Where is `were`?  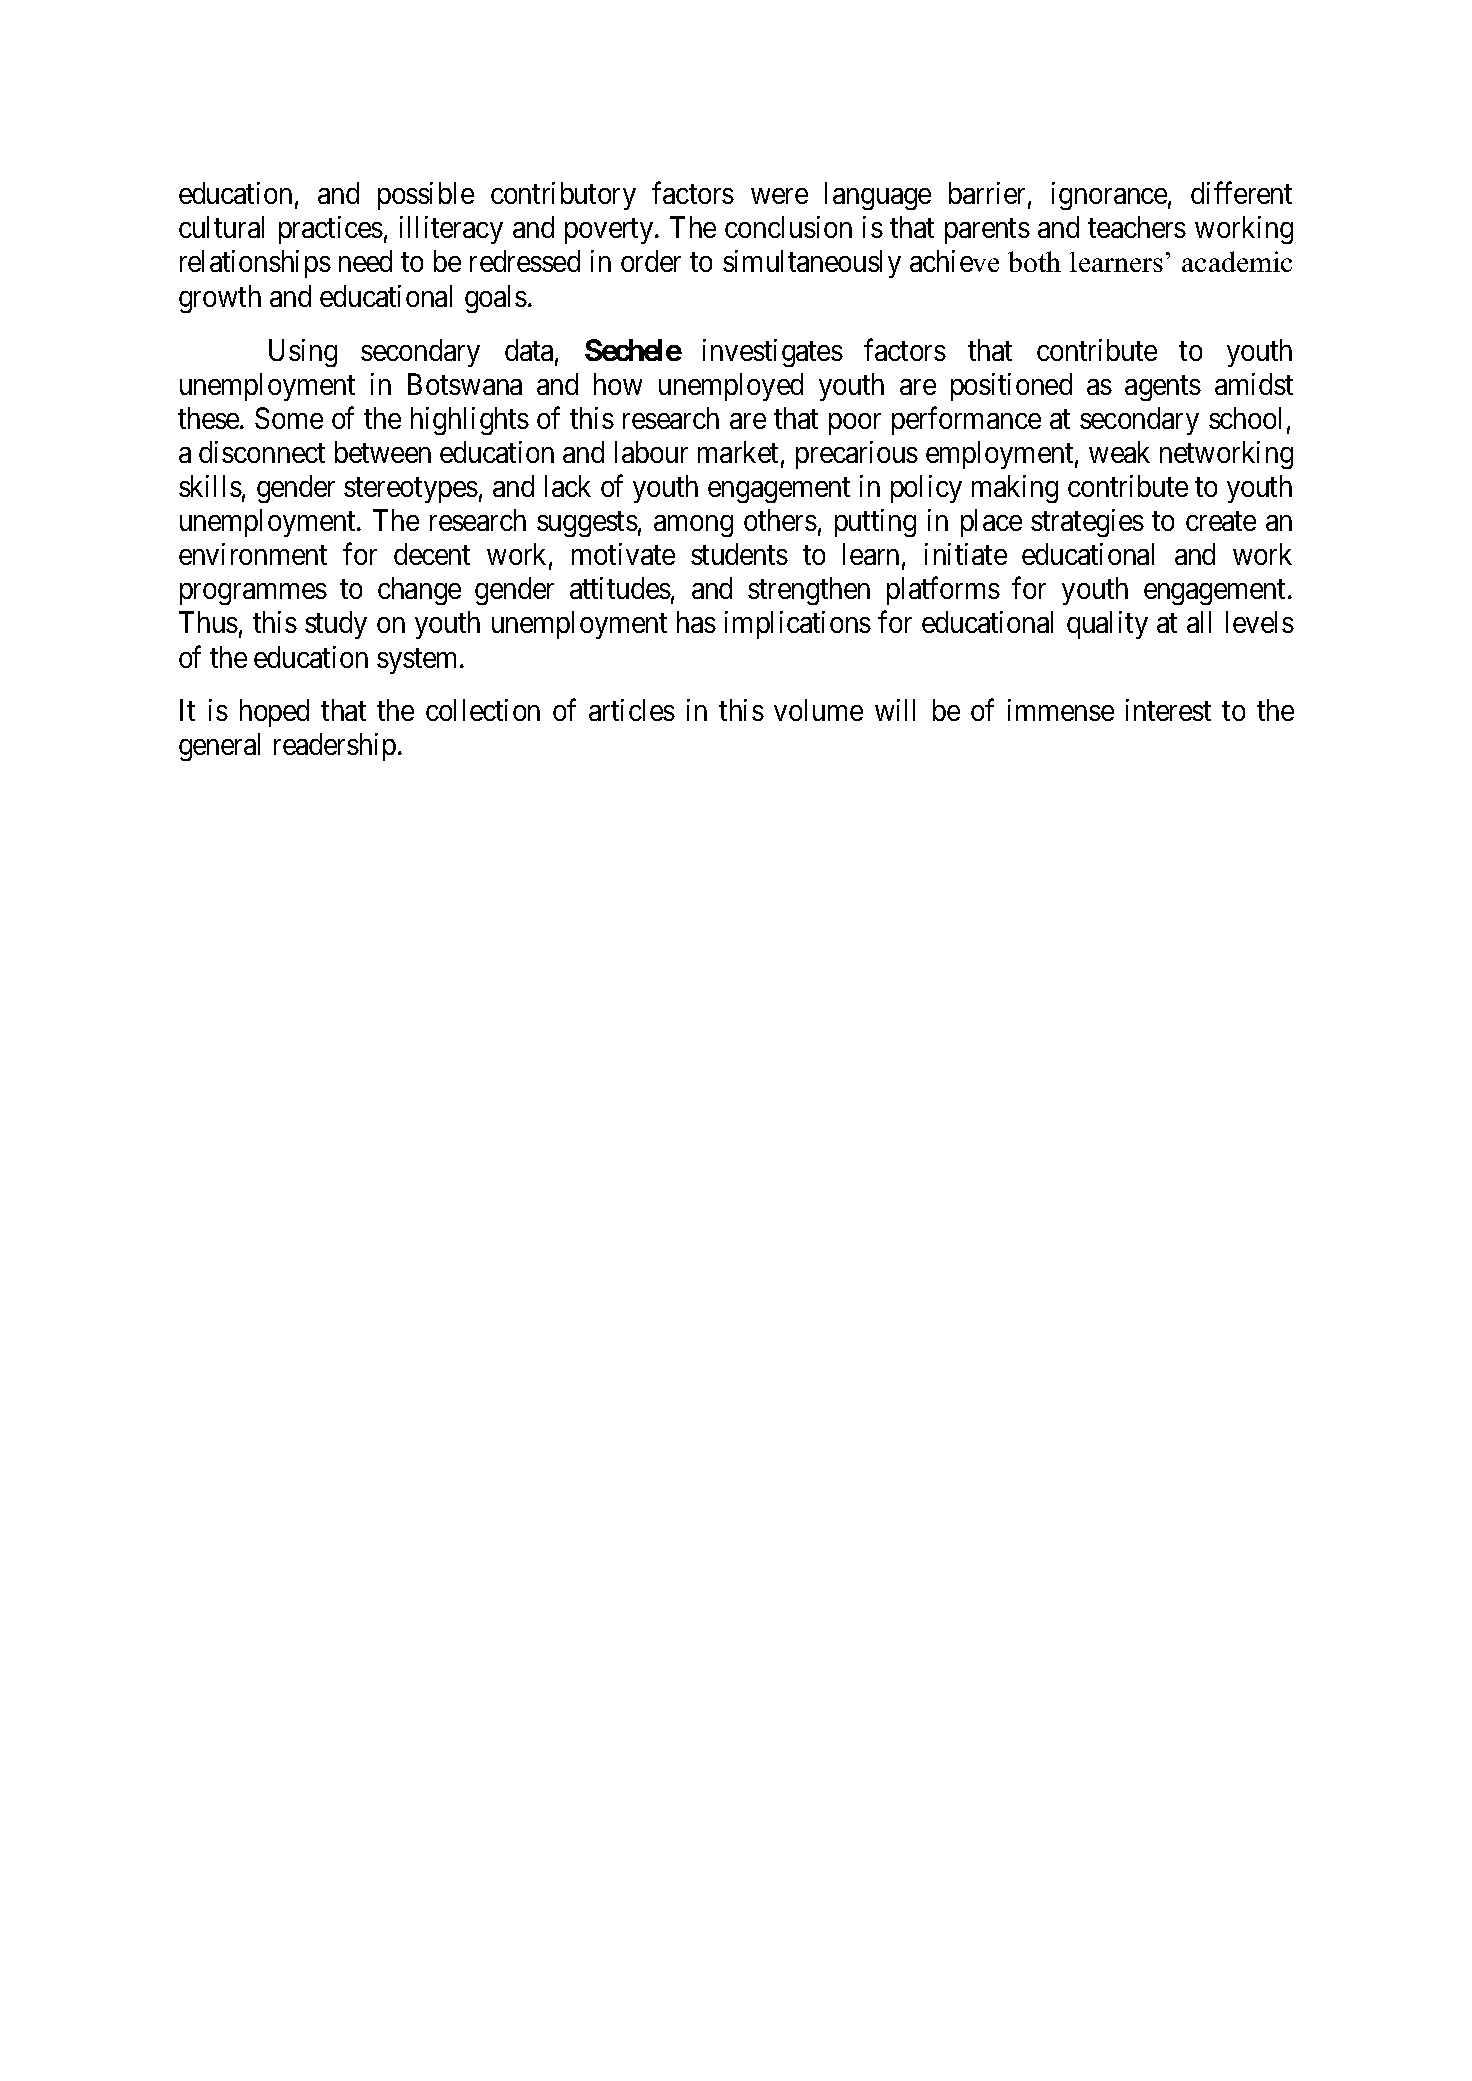 were is located at coordinates (779, 196).
